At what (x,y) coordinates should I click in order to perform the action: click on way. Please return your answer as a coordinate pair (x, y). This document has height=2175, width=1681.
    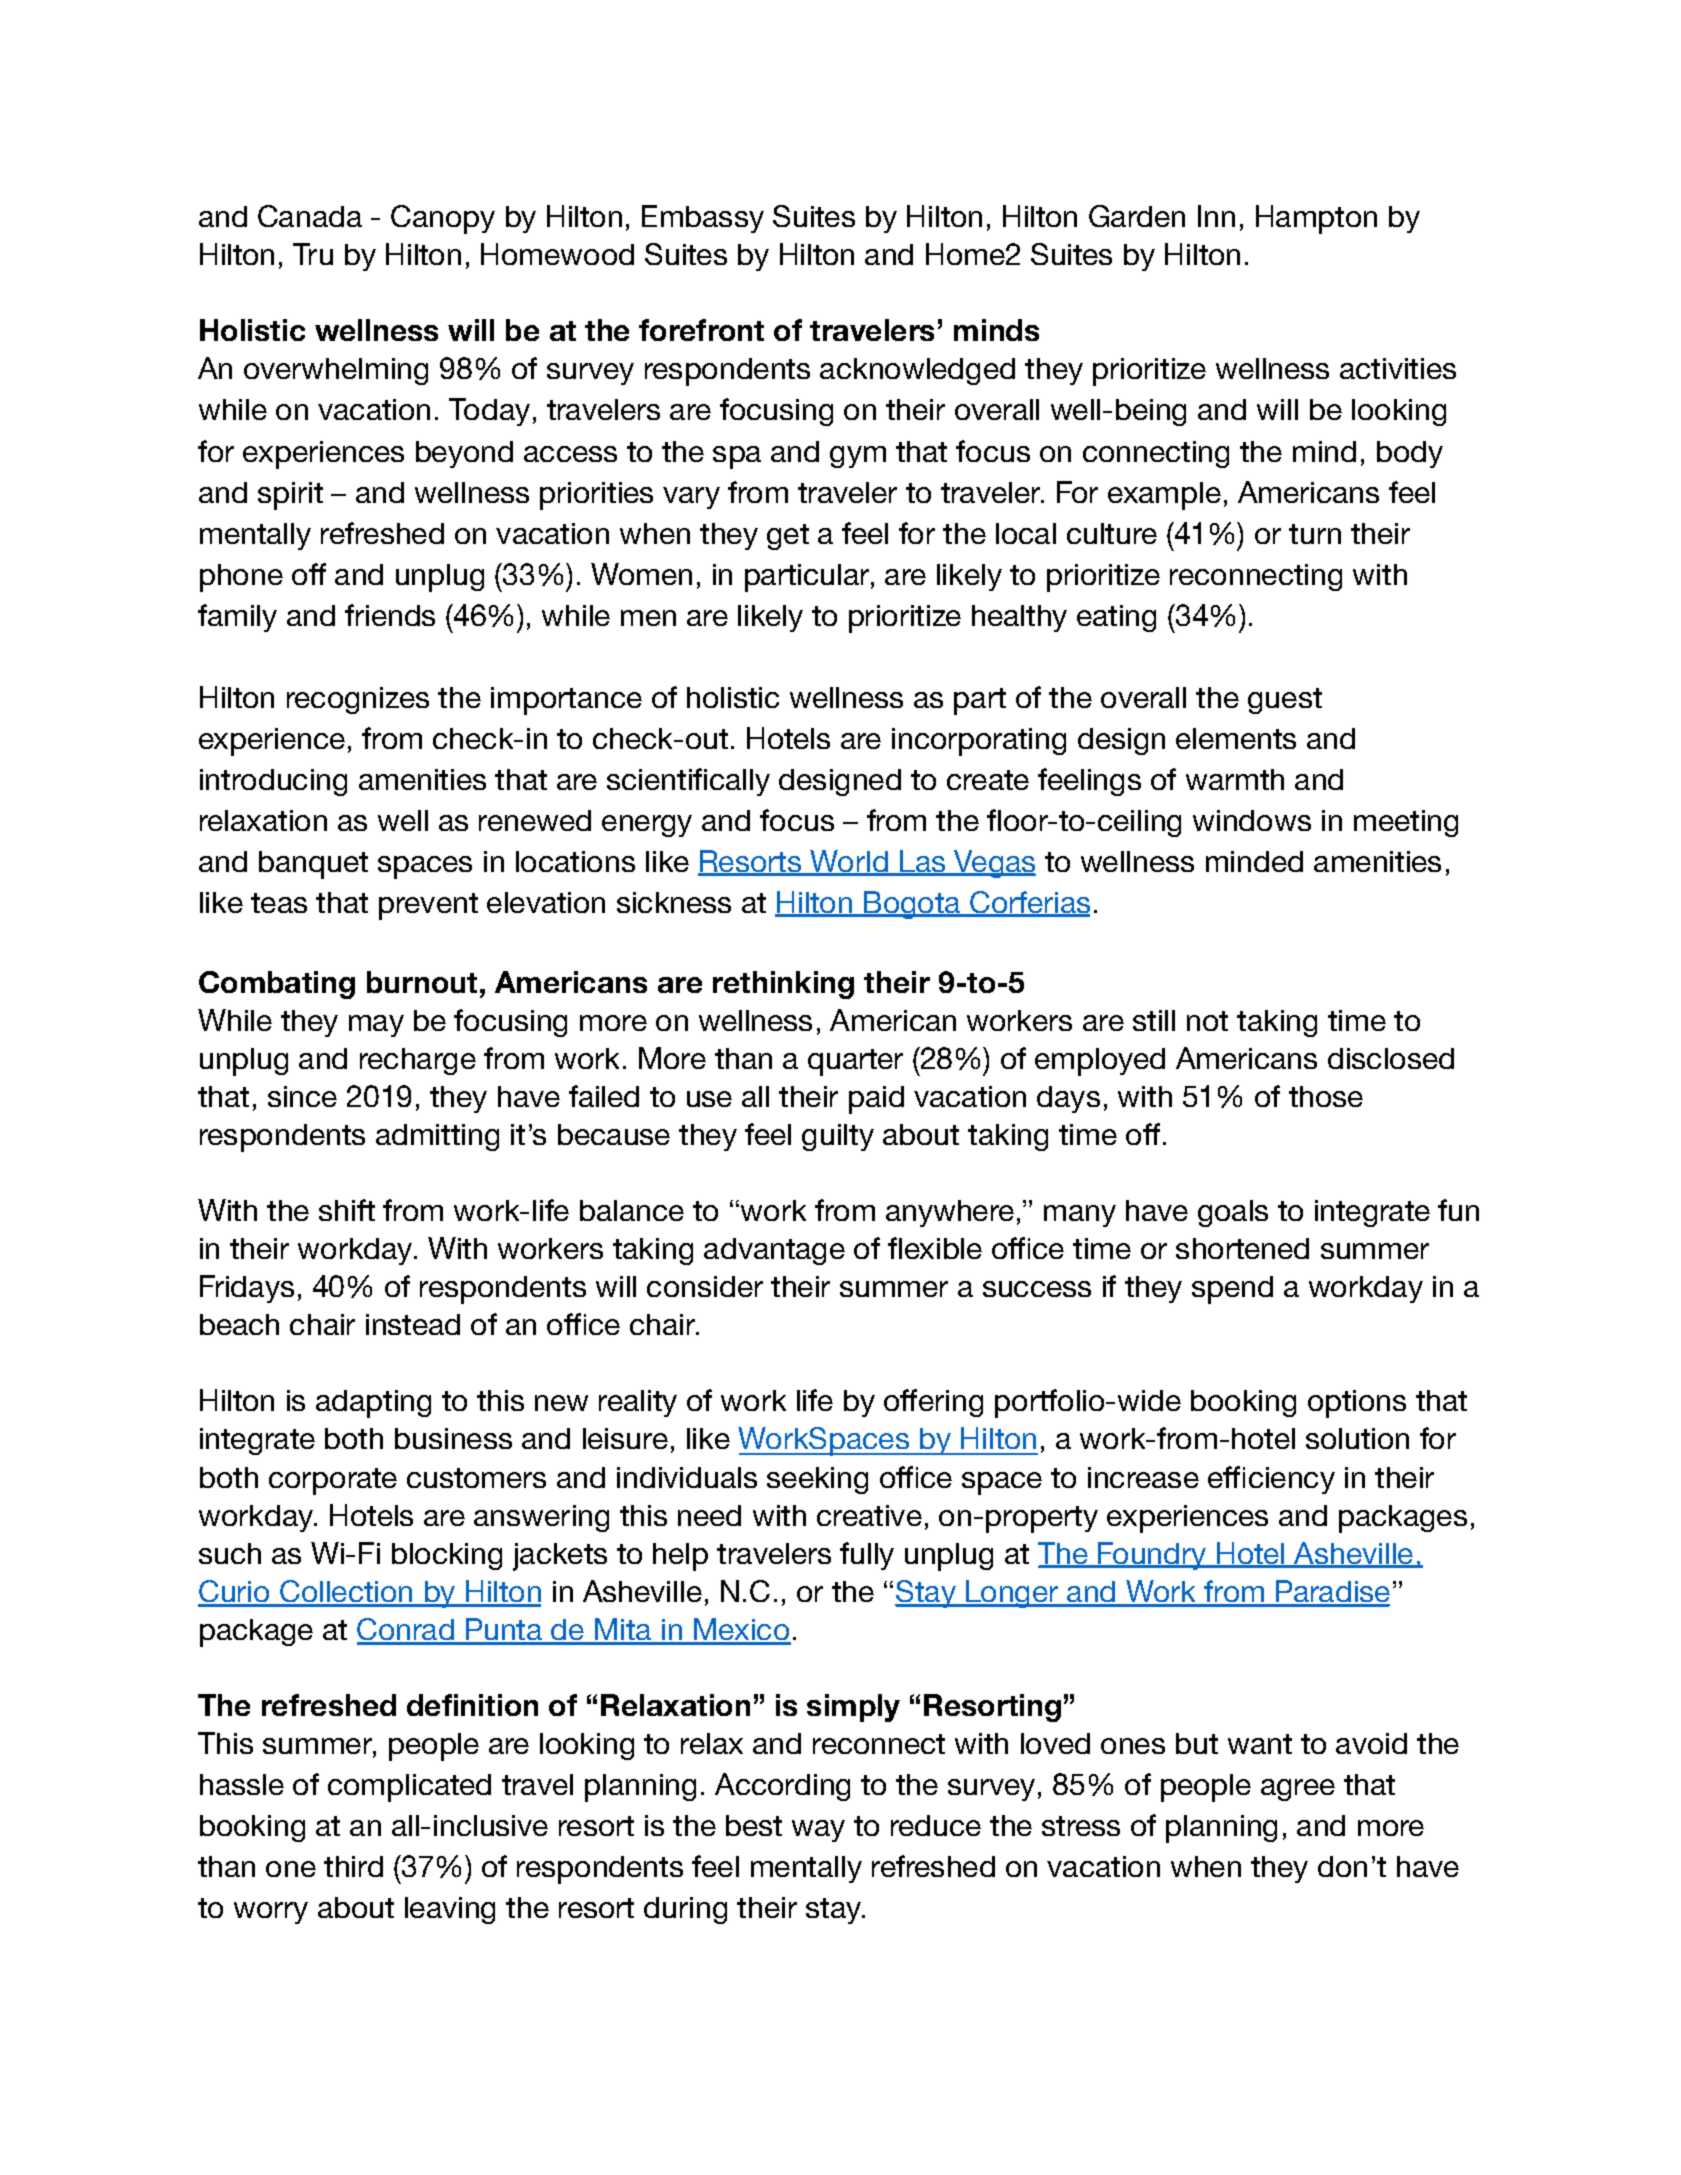
    Looking at the image, I should click on (818, 1831).
